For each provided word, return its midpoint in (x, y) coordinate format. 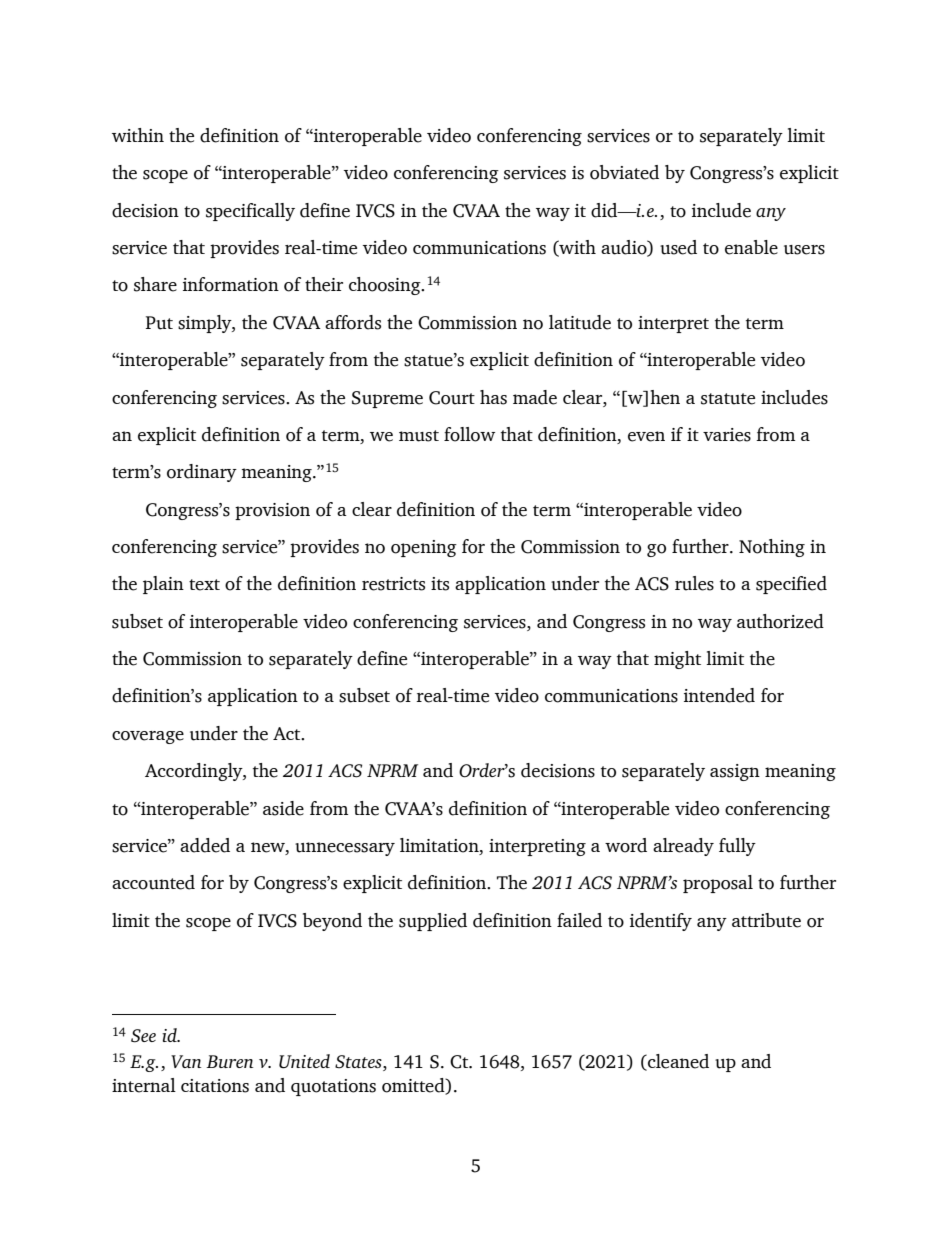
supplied (433, 922)
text (204, 585)
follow (469, 434)
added (205, 845)
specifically (250, 212)
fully (737, 847)
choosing (386, 286)
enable (751, 247)
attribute (766, 920)
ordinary (202, 473)
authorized (780, 621)
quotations (333, 1087)
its (440, 584)
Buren (229, 1061)
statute (728, 399)
